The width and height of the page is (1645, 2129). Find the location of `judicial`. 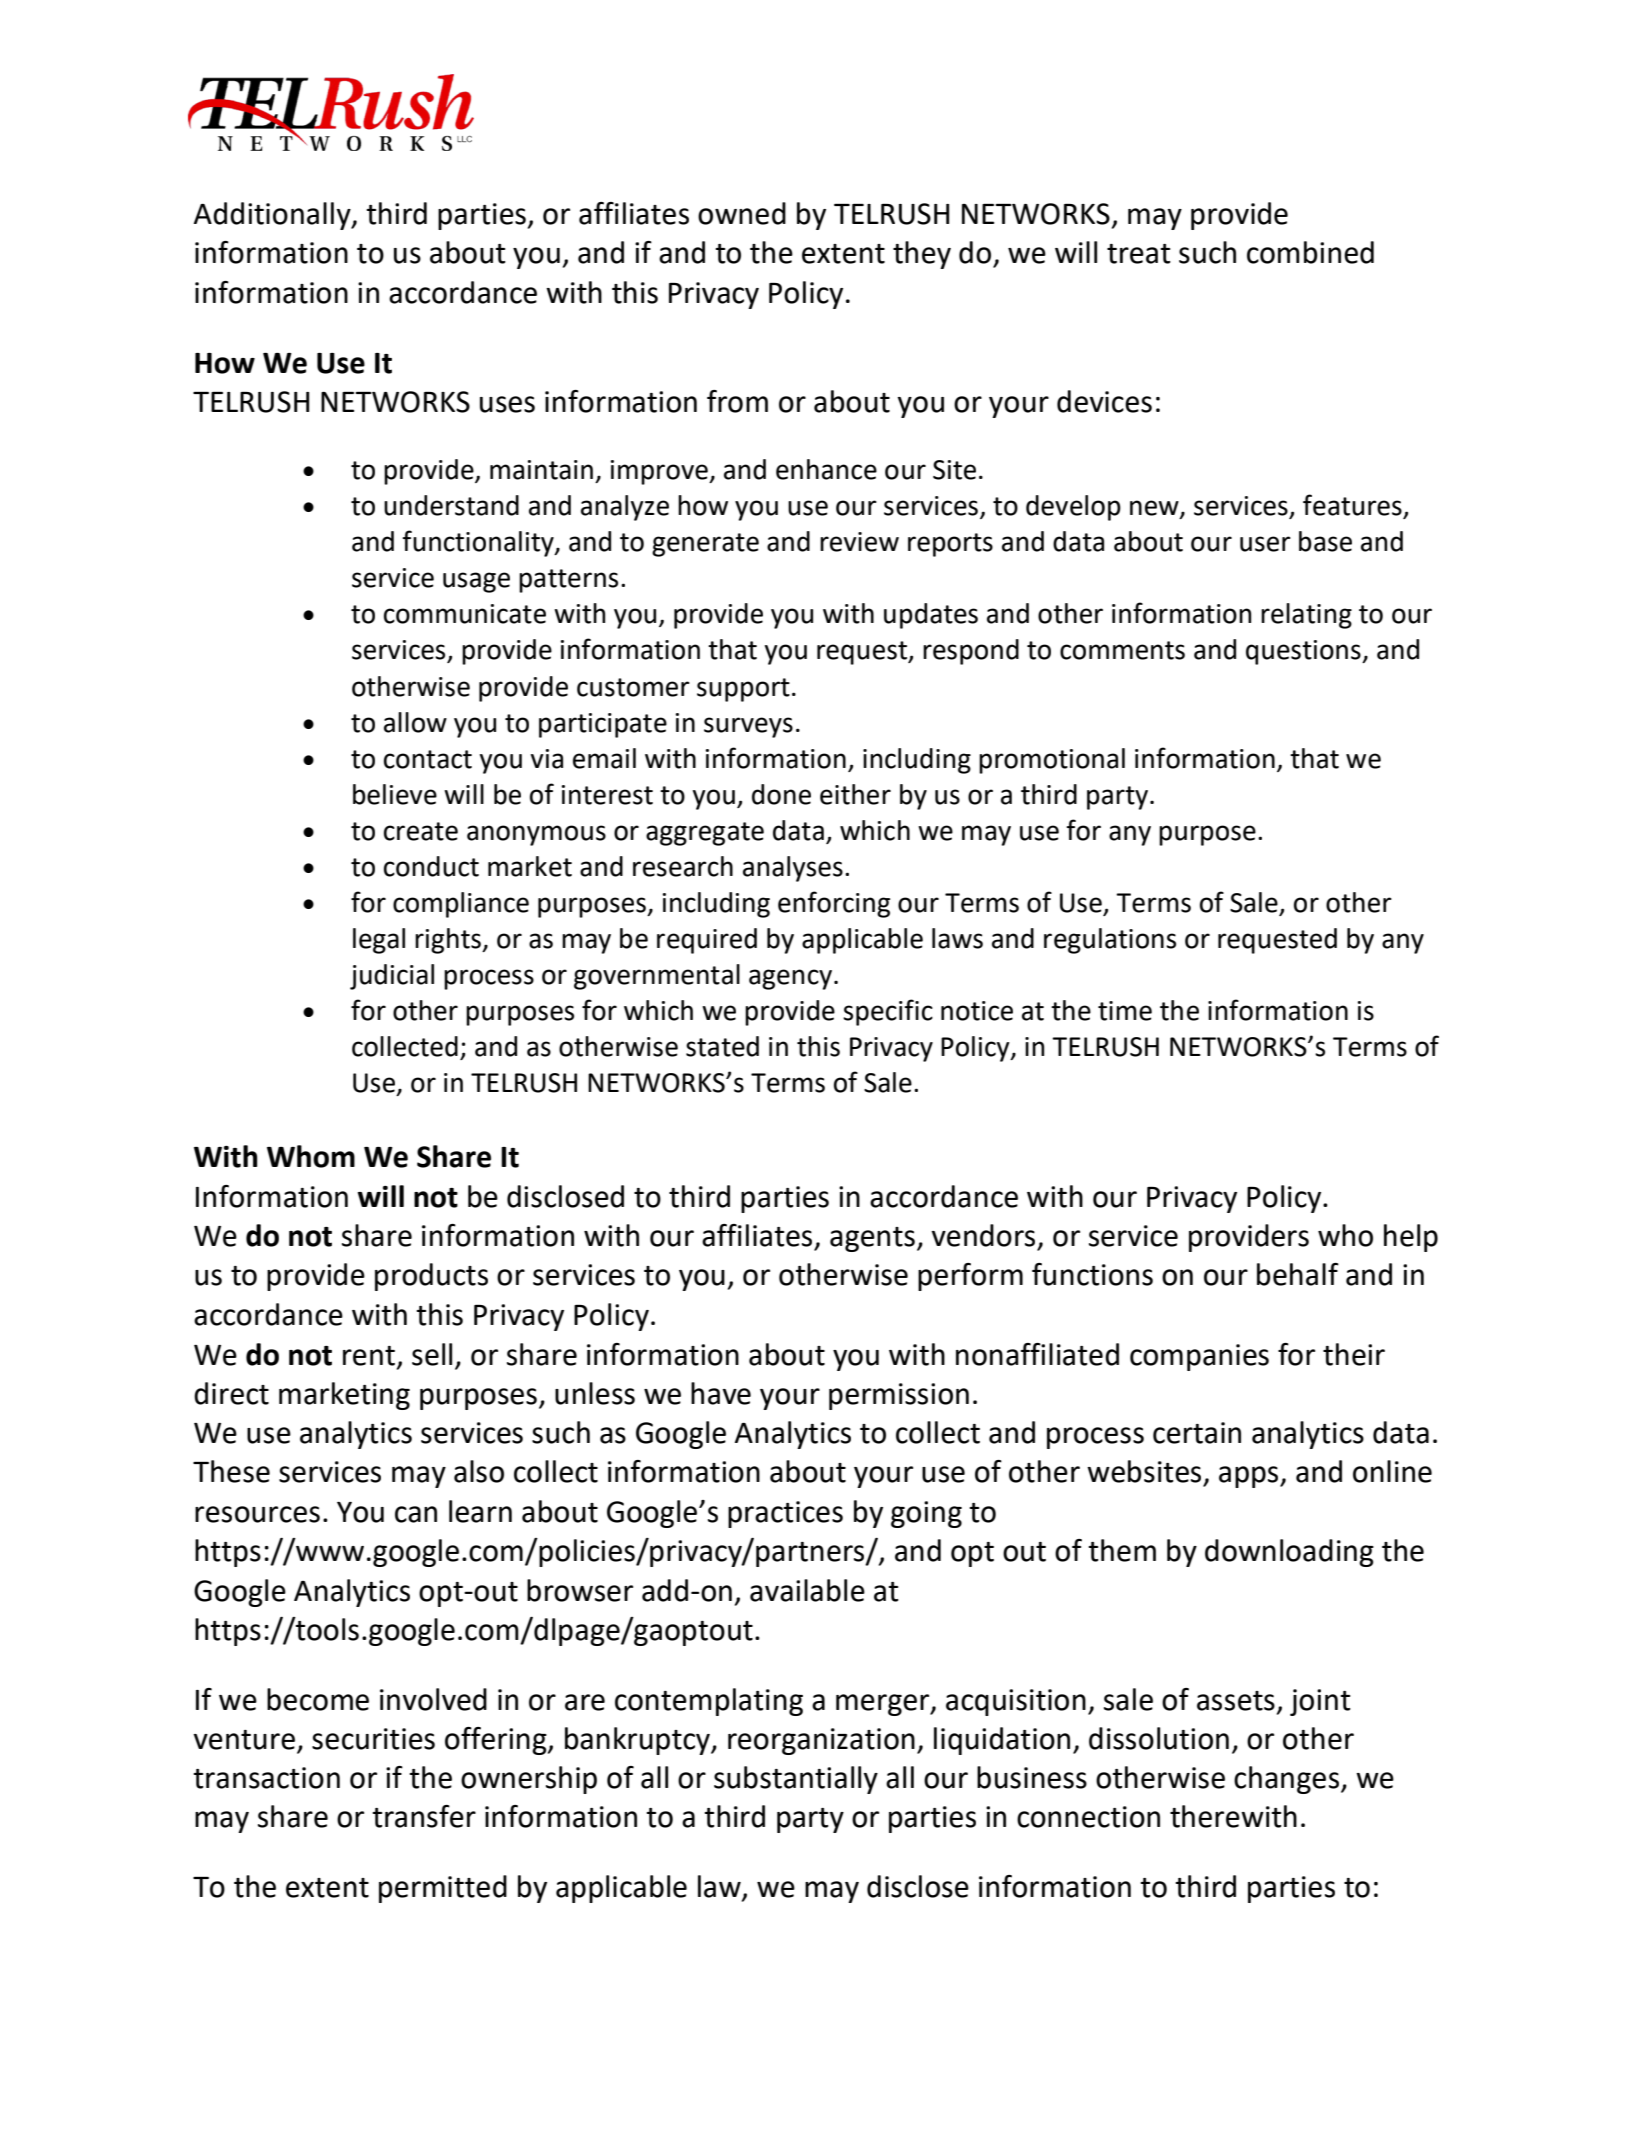

judicial is located at coordinates (392, 977).
